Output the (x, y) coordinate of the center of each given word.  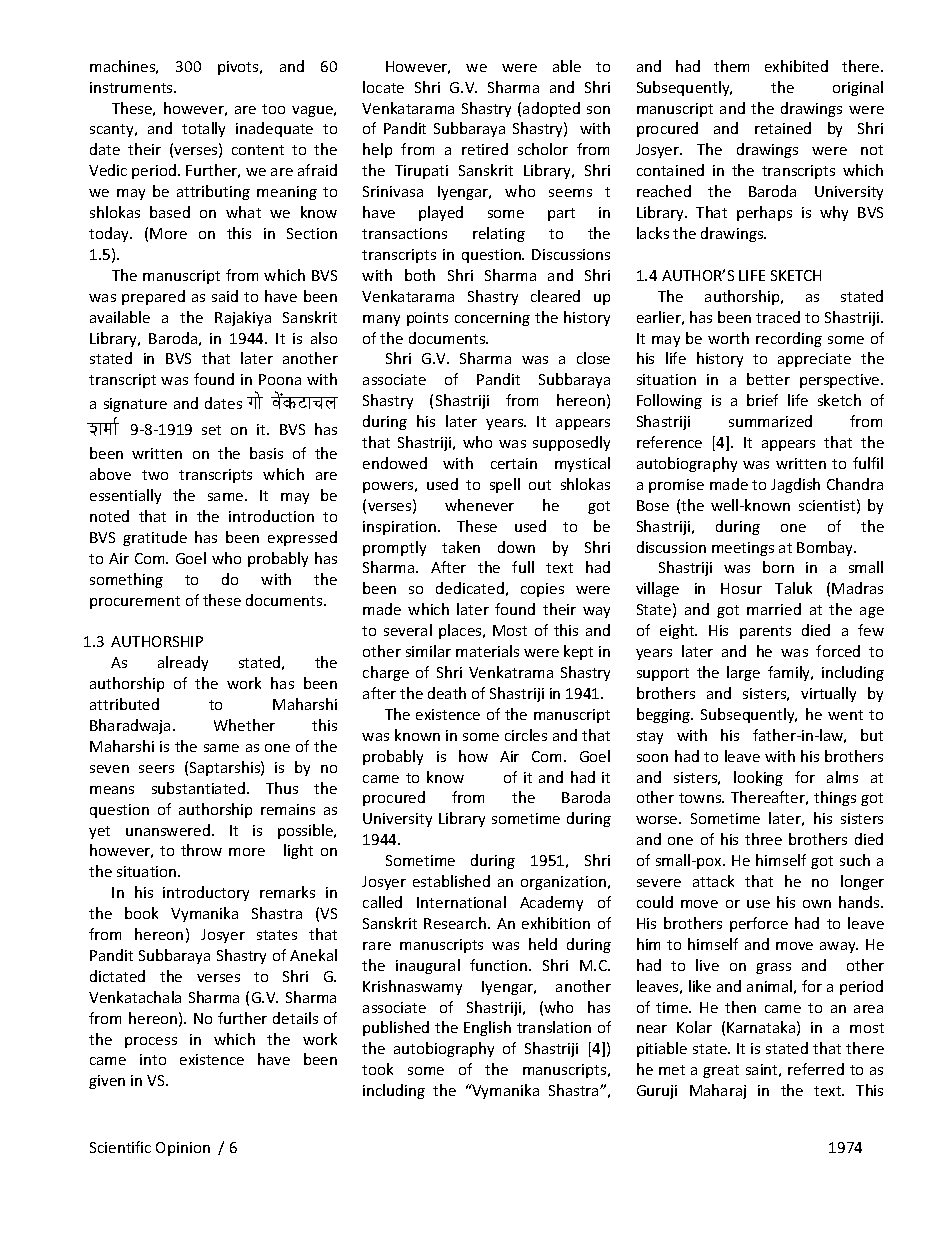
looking (758, 778)
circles (526, 735)
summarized (770, 421)
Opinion (183, 1149)
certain (514, 463)
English (487, 1028)
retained (783, 128)
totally (203, 129)
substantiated (200, 788)
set (211, 430)
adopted (551, 109)
